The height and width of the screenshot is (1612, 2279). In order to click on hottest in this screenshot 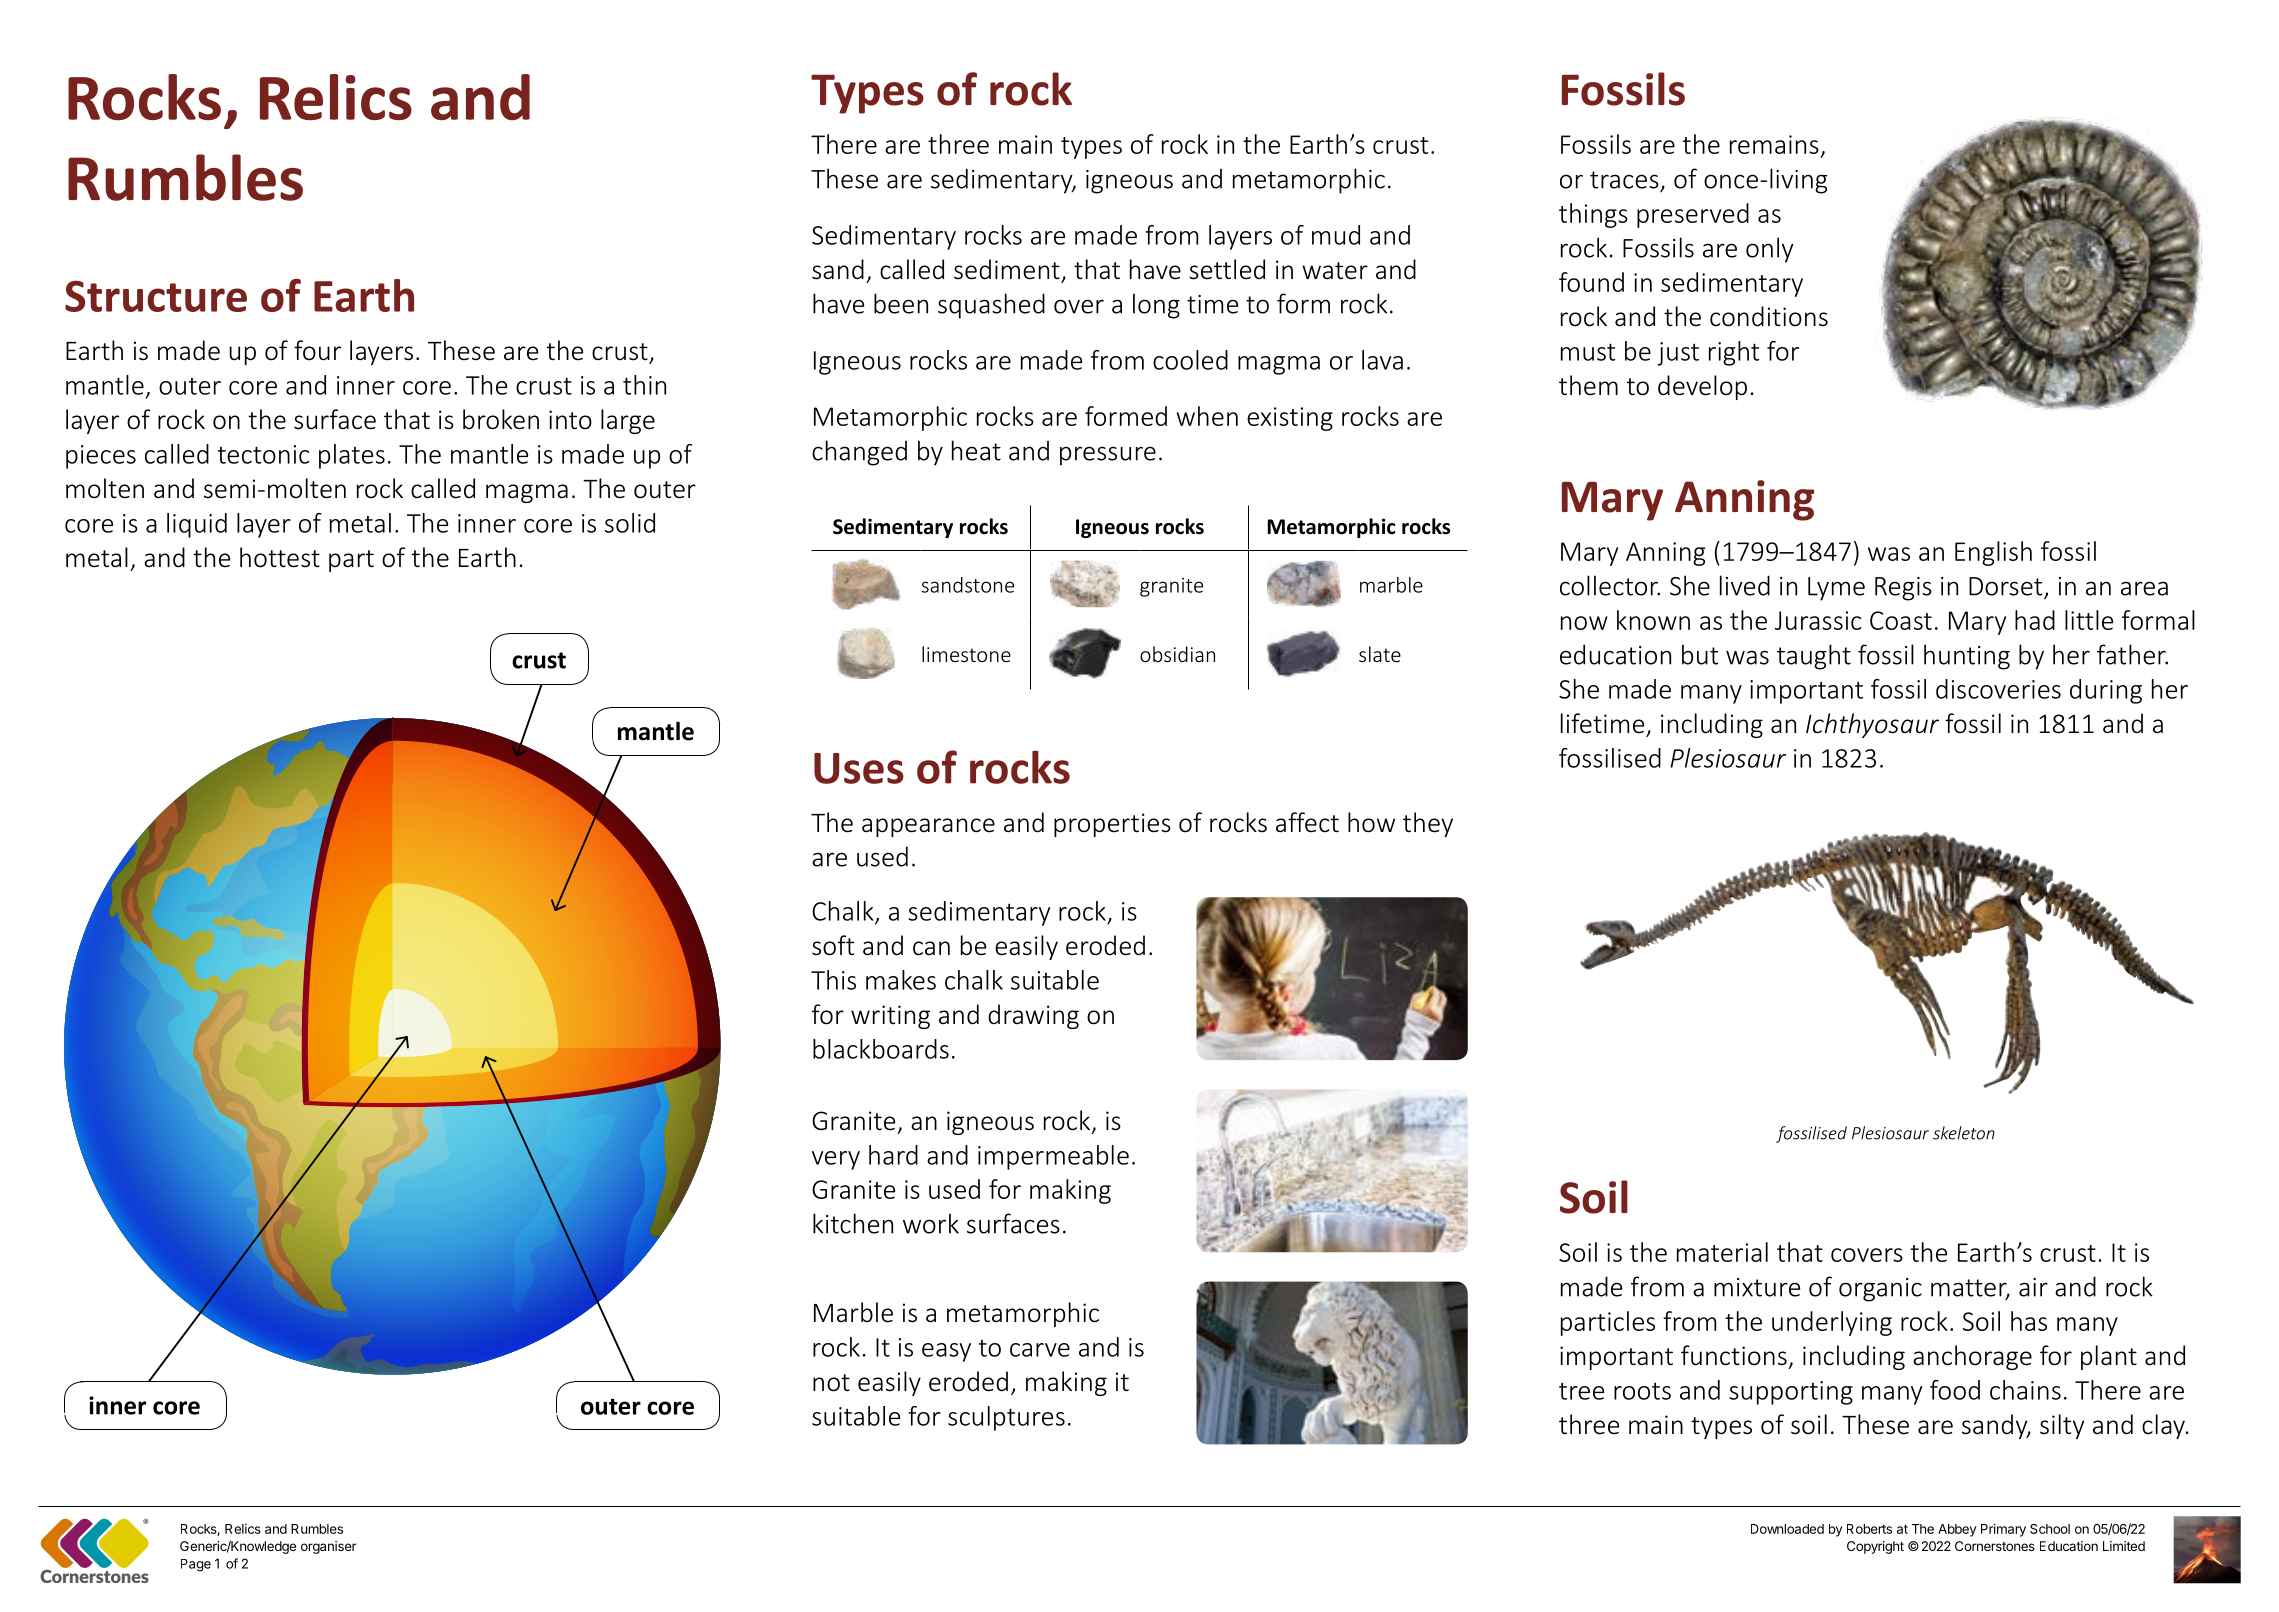, I will do `click(280, 557)`.
